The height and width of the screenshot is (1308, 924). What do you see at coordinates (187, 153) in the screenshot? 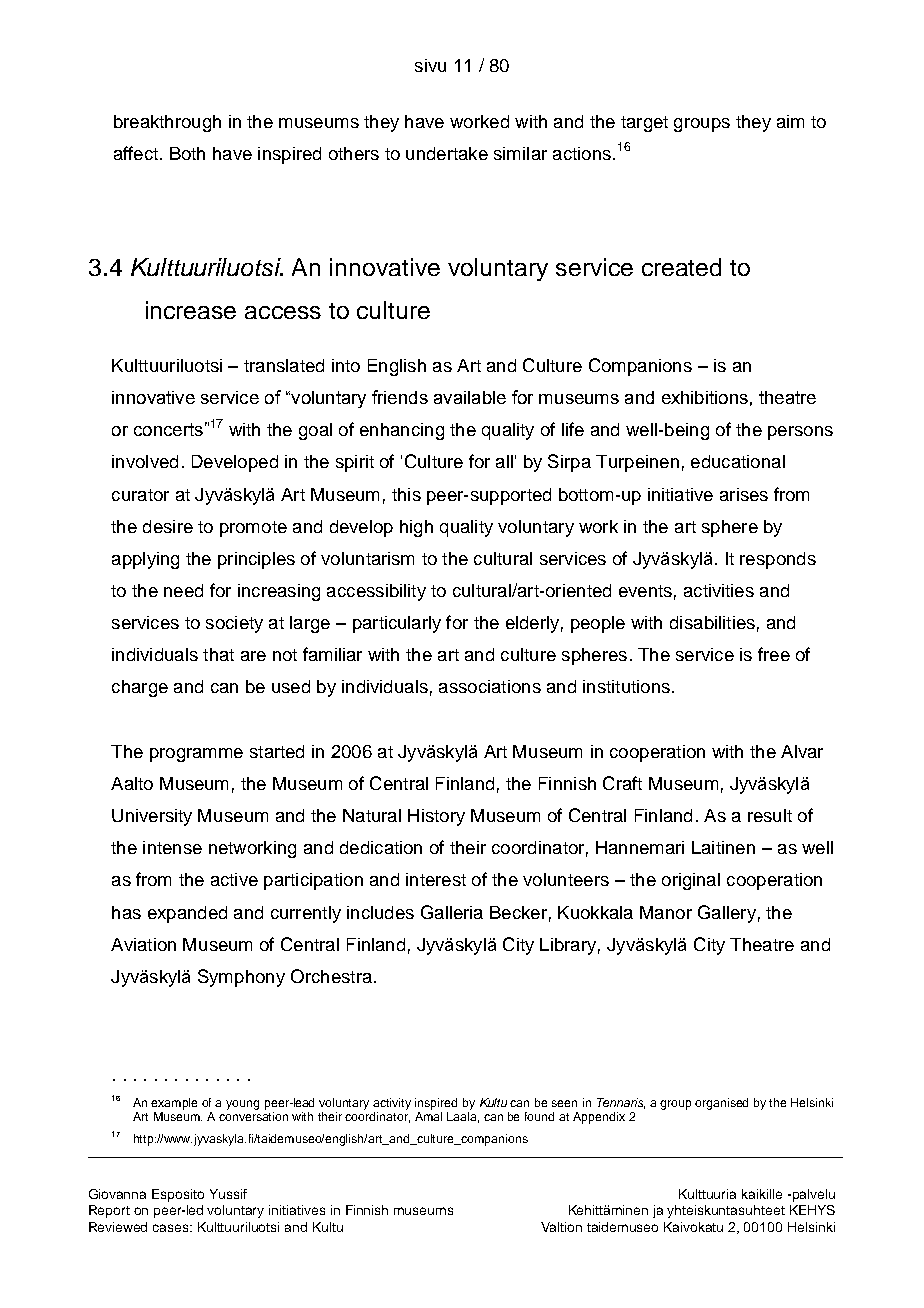
I see `Both` at bounding box center [187, 153].
